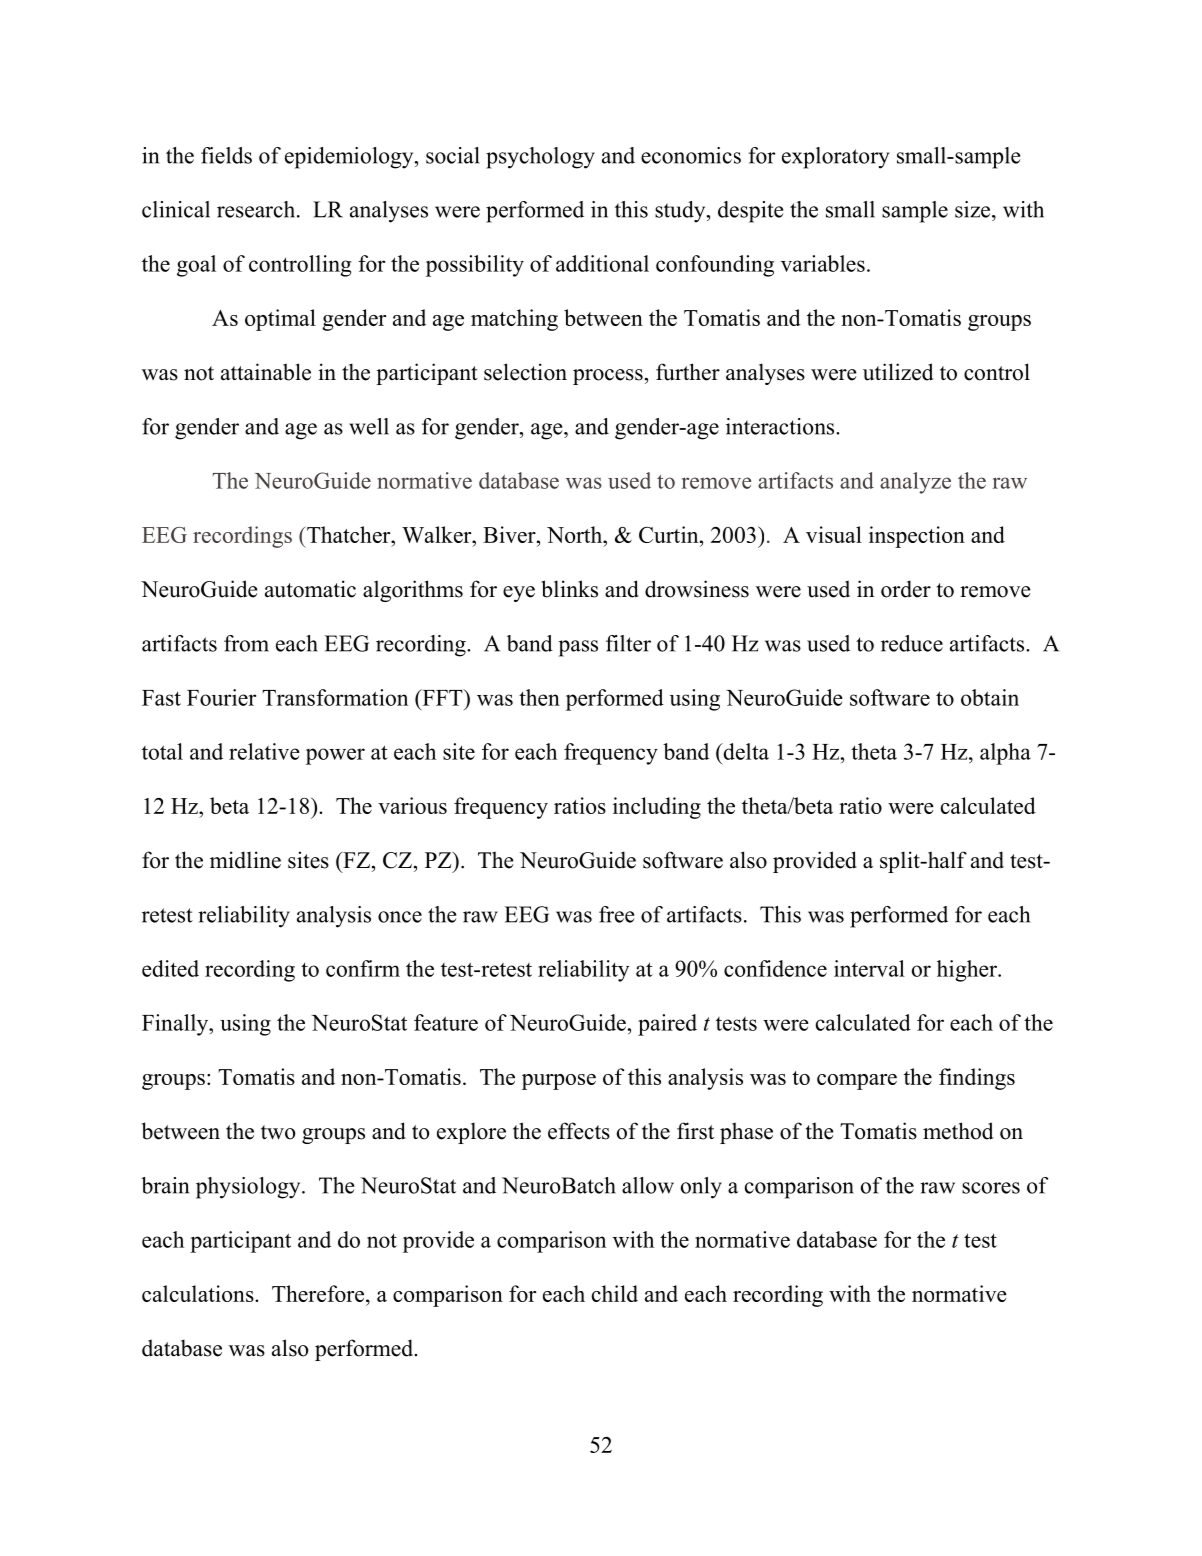  Describe the element at coordinates (369, 426) in the screenshot. I see `well` at that location.
